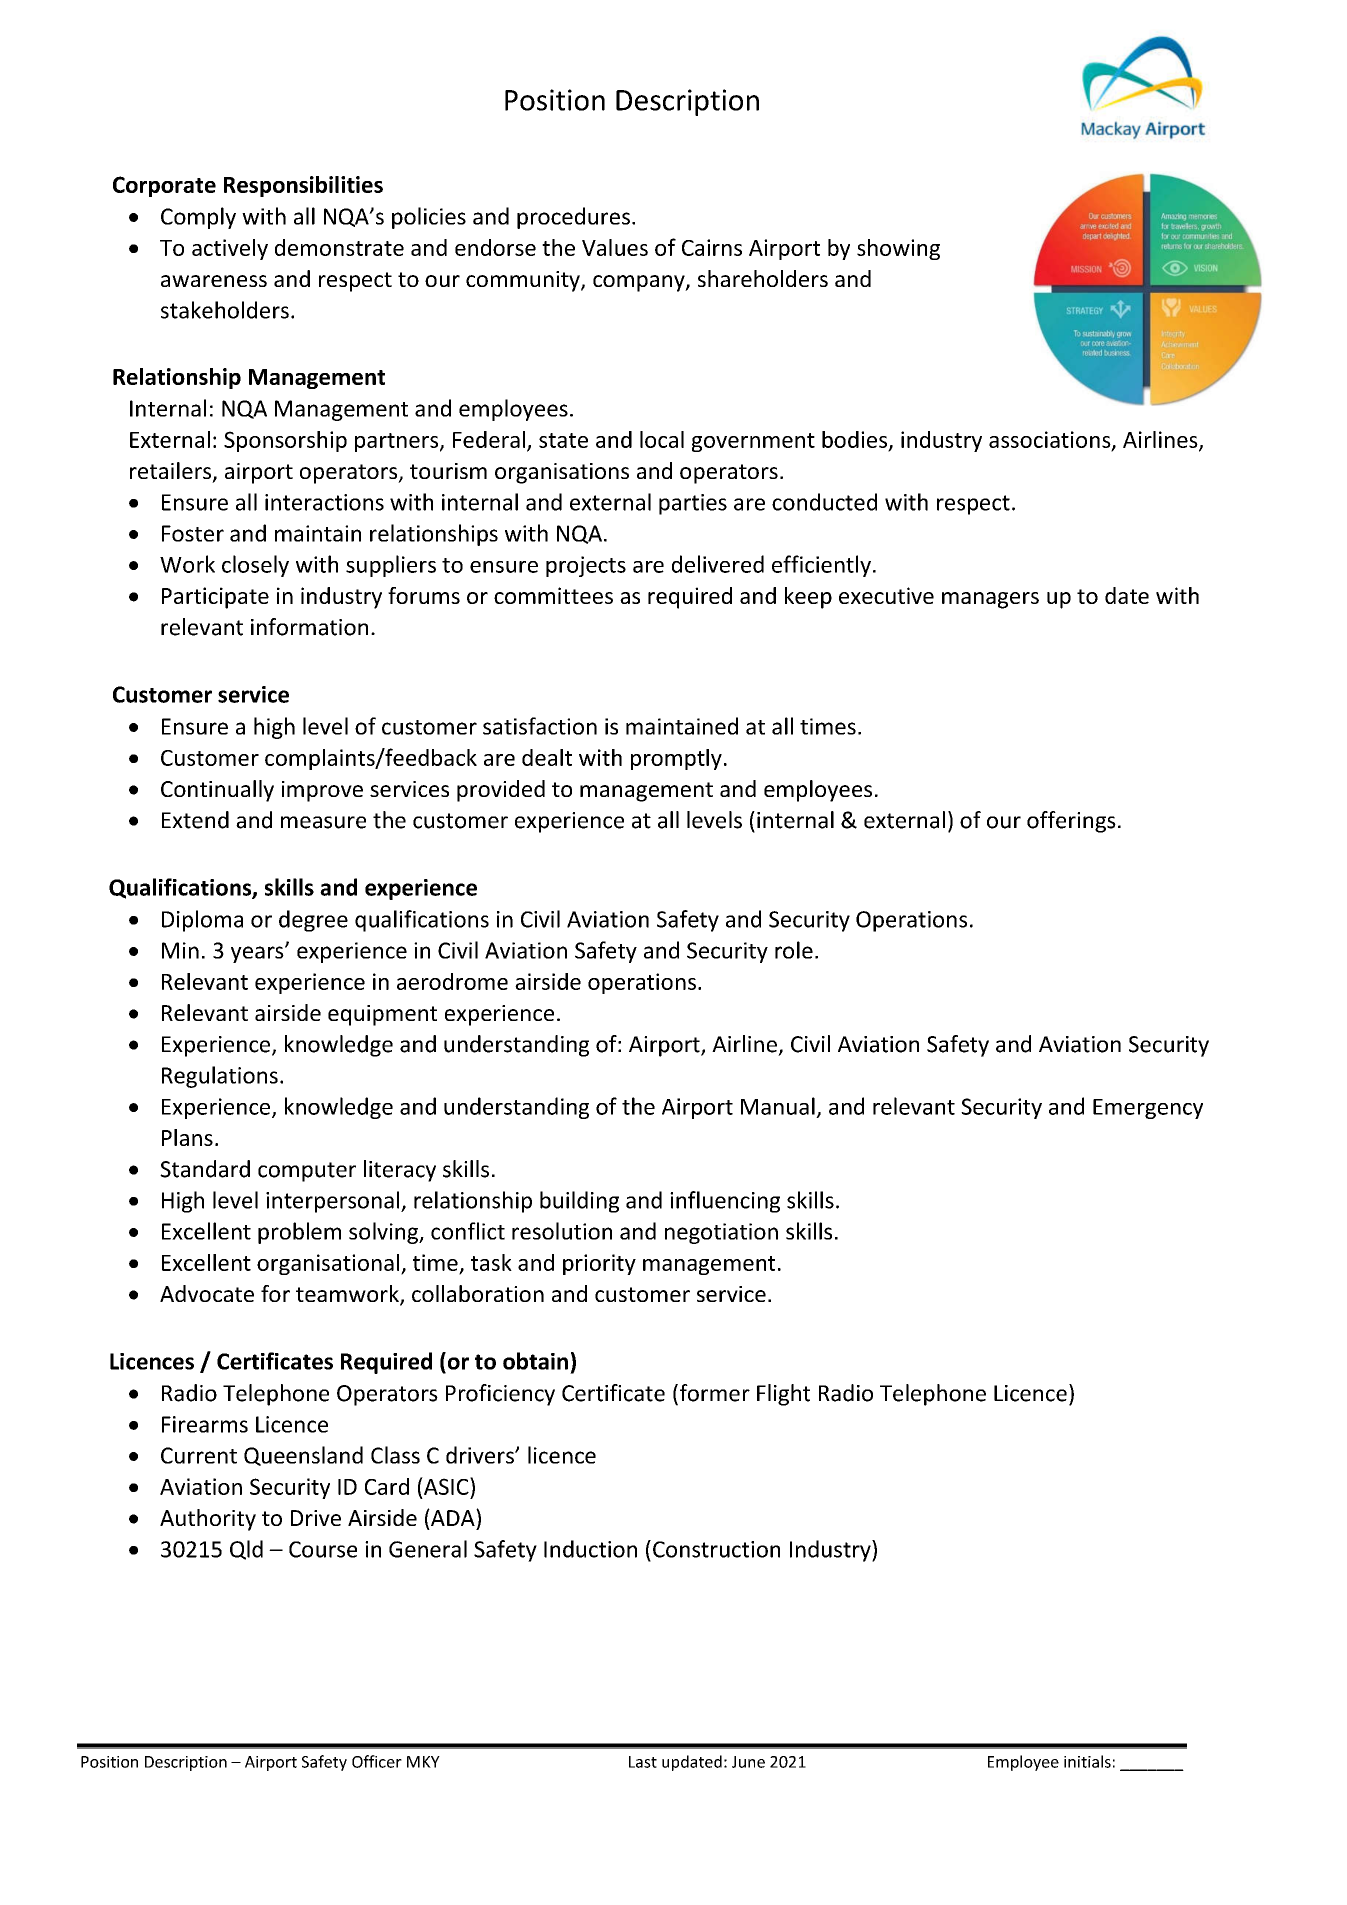 Image resolution: width=1347 pixels, height=1905 pixels. Describe the element at coordinates (309, 627) in the image. I see `information` at that location.
